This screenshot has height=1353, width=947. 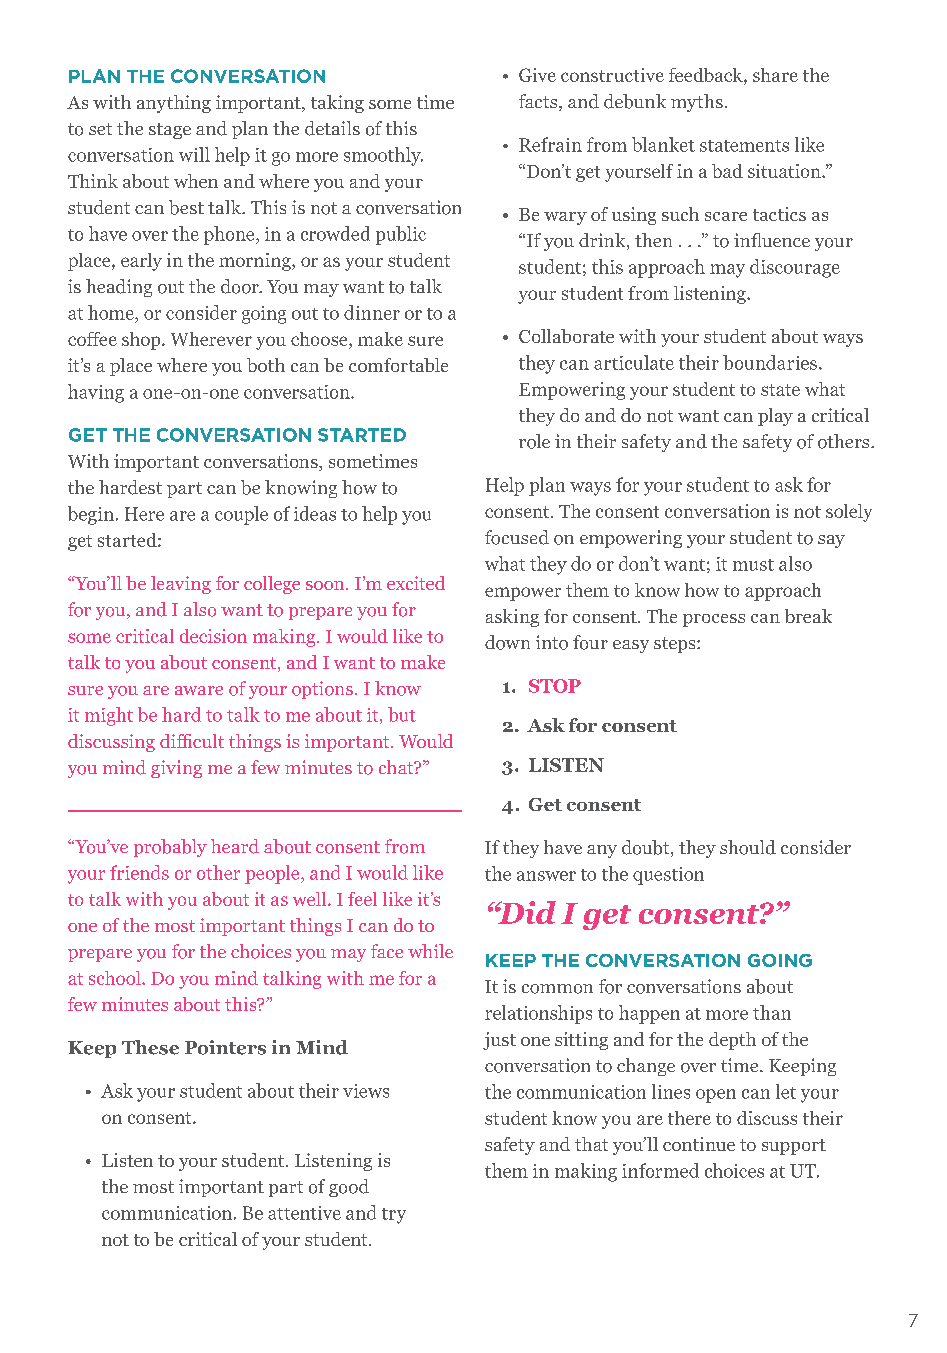 I want to click on support, so click(x=794, y=1147).
